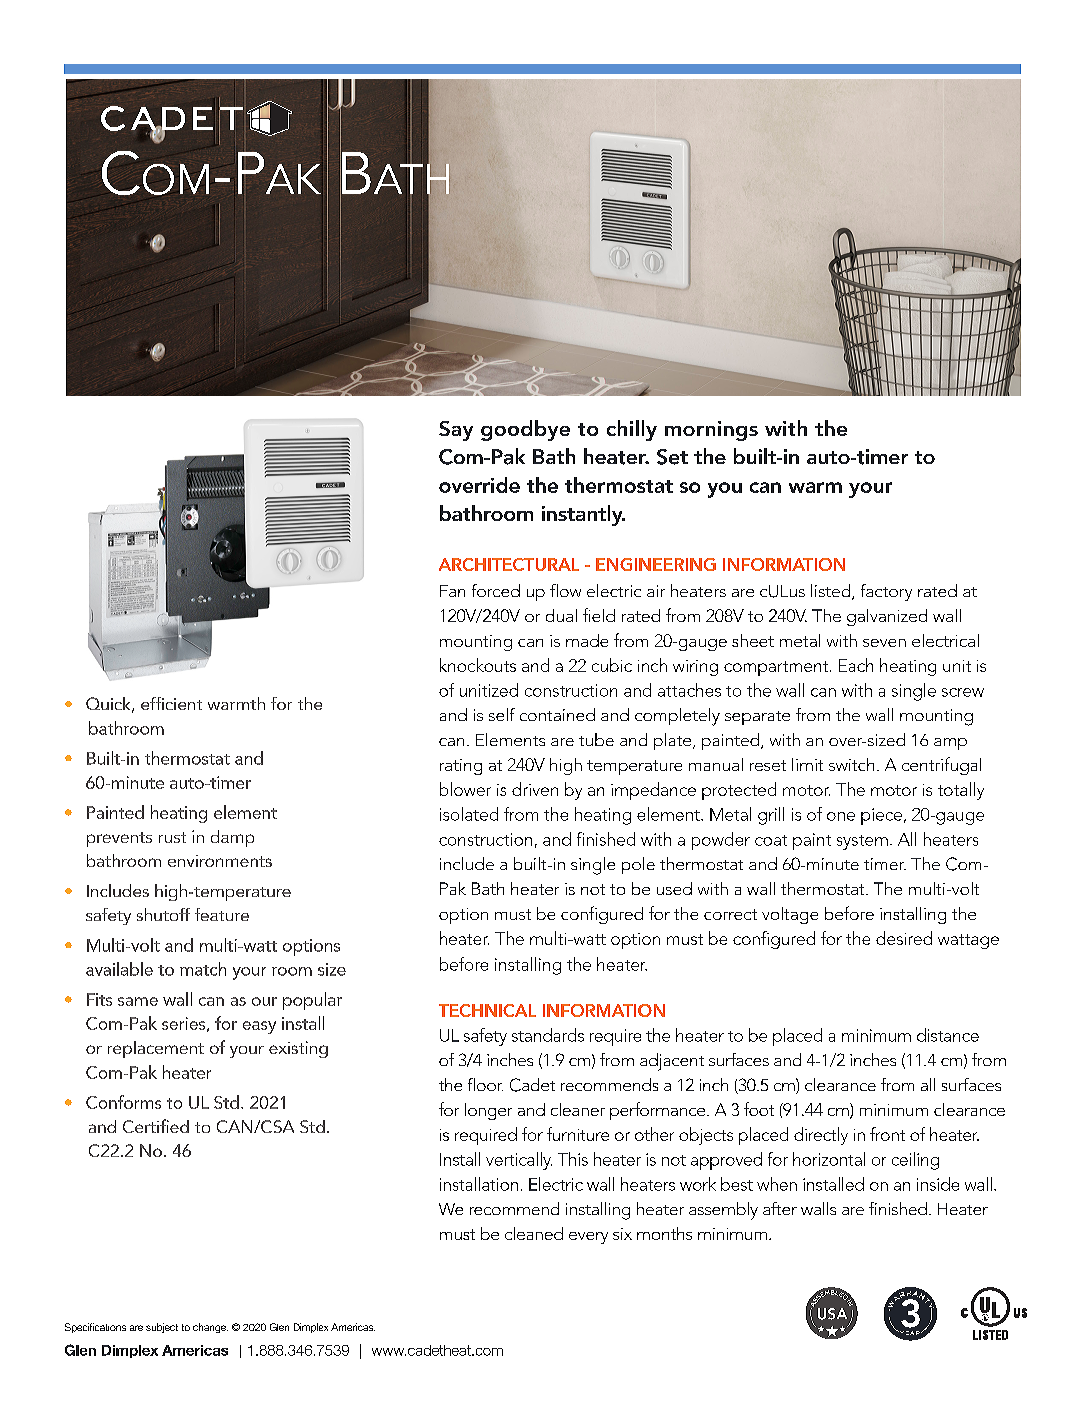 The width and height of the screenshot is (1085, 1404). What do you see at coordinates (456, 431) in the screenshot?
I see `Say` at bounding box center [456, 431].
